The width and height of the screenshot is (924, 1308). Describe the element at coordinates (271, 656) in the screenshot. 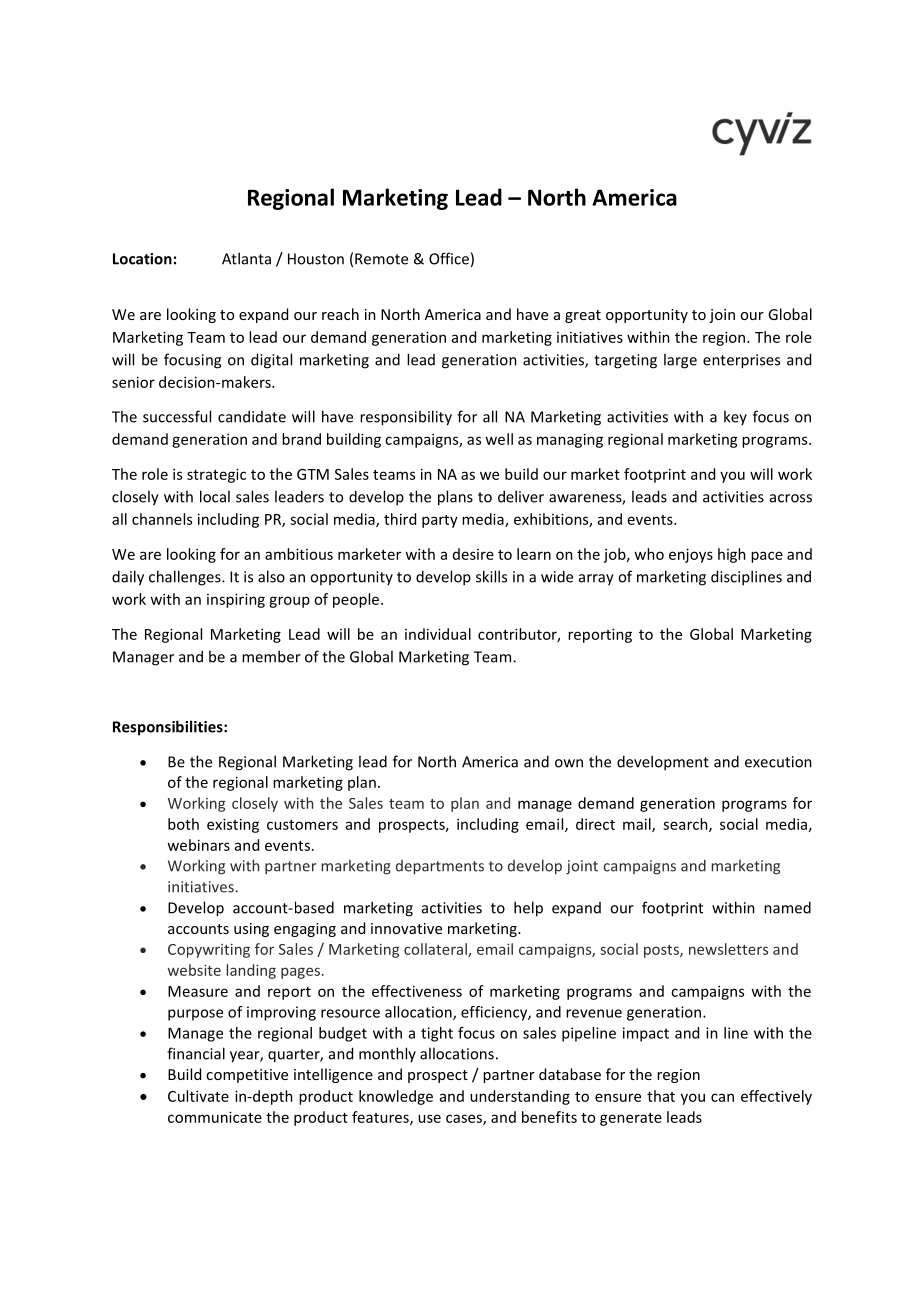

I see `member` at that location.
